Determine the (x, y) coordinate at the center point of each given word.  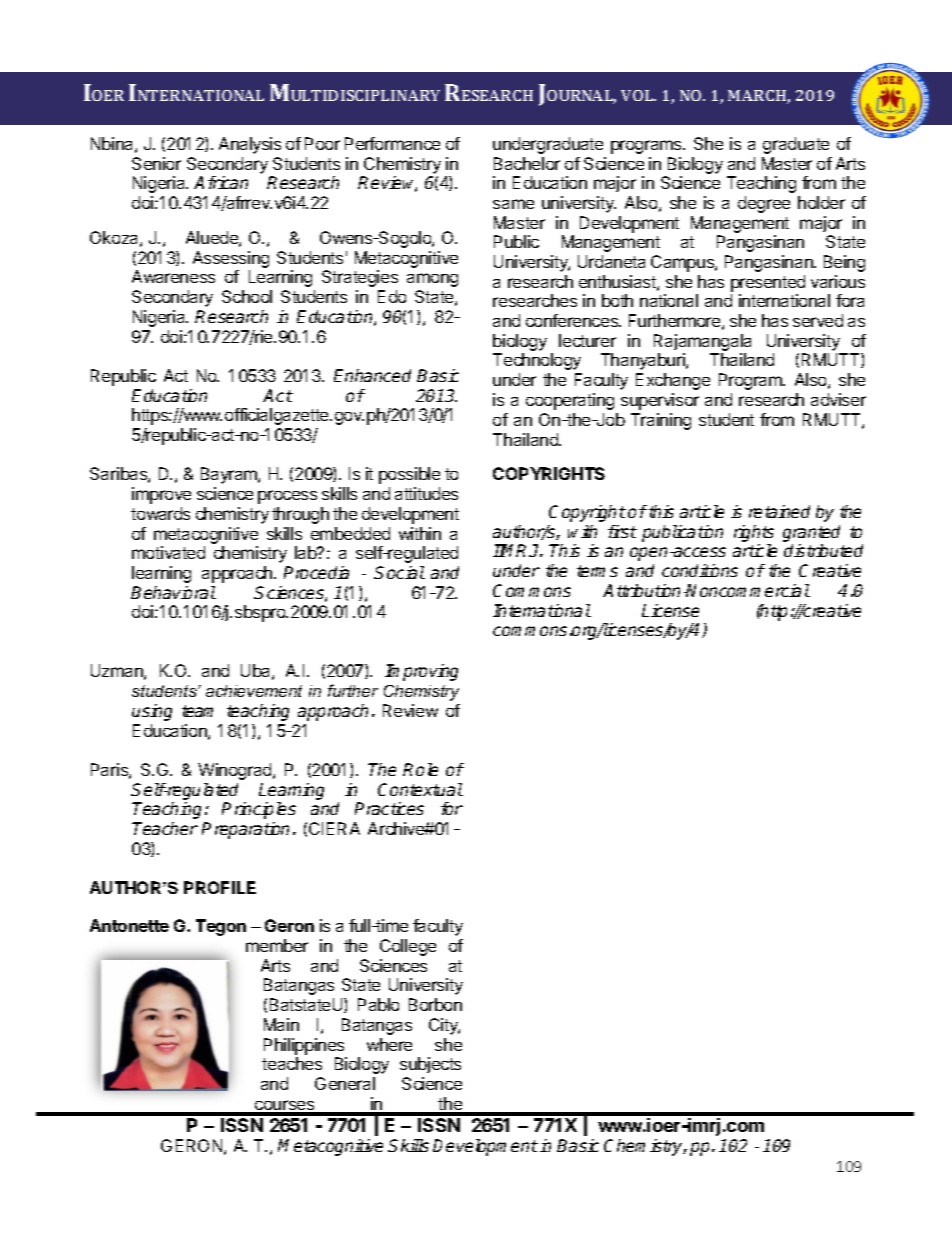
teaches (292, 1063)
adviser (838, 399)
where (389, 1044)
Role (420, 769)
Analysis (250, 145)
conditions (700, 570)
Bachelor (527, 163)
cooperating (570, 401)
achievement (254, 691)
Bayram (230, 475)
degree (764, 204)
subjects (430, 1065)
